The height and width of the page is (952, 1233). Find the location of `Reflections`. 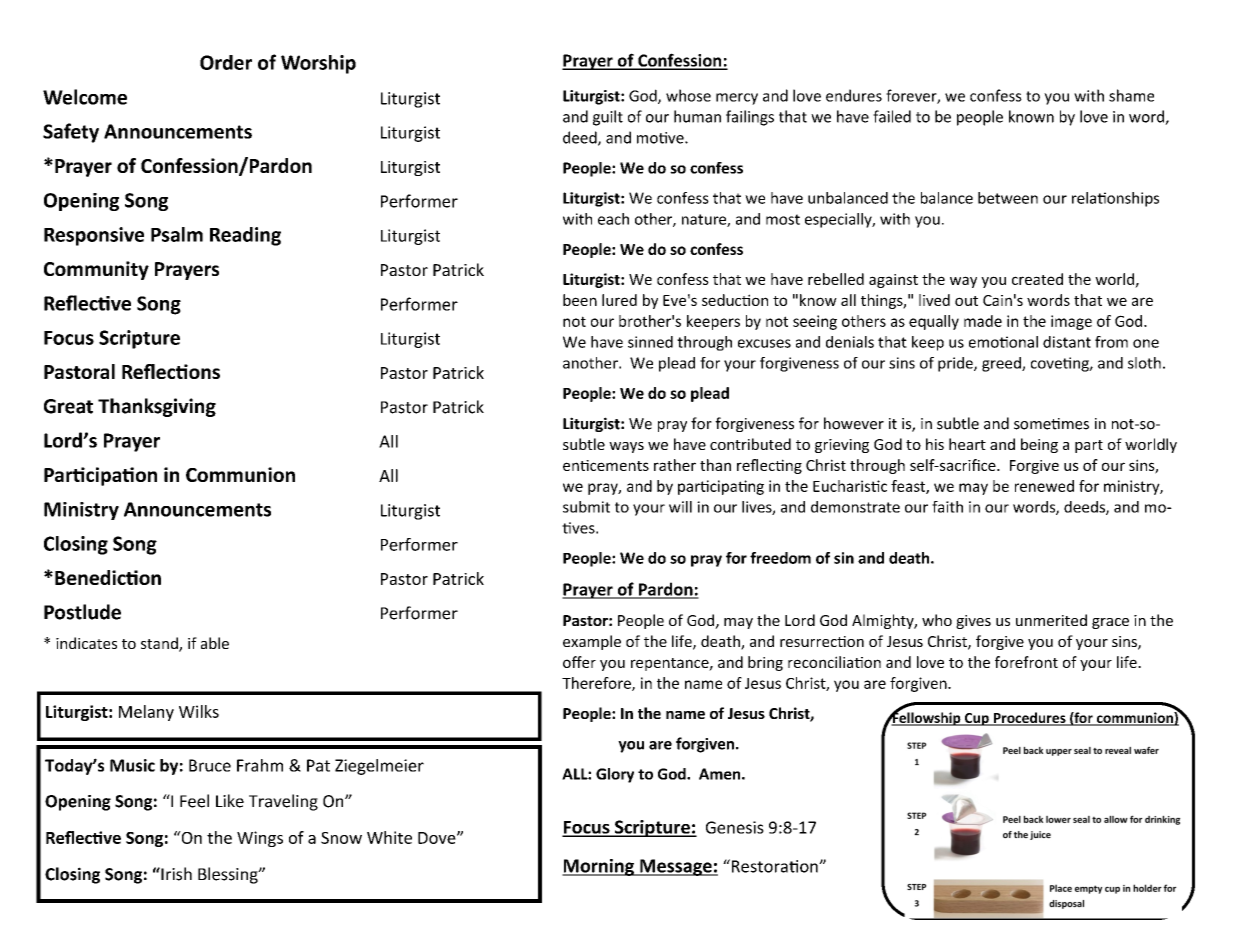

Reflections is located at coordinates (171, 371).
